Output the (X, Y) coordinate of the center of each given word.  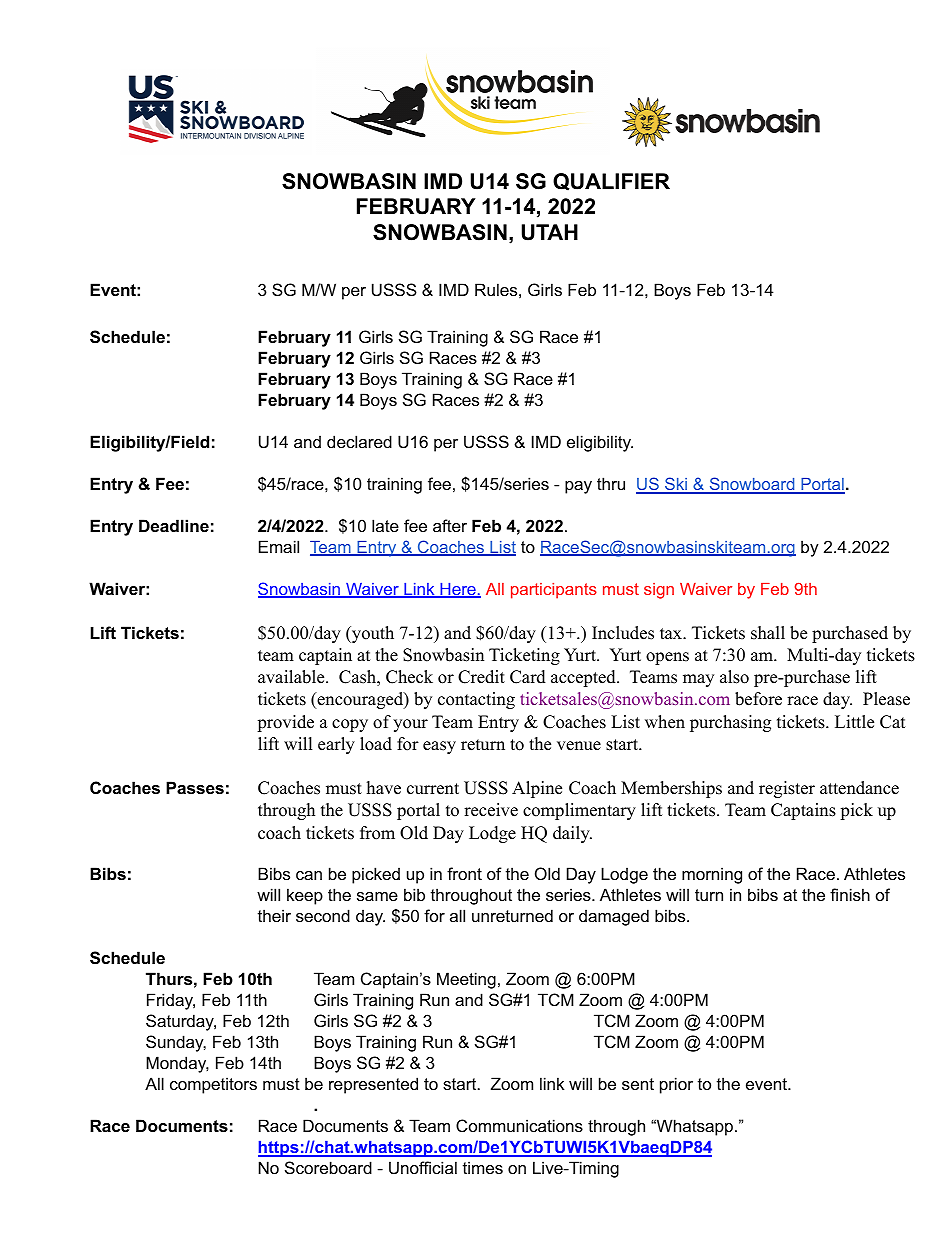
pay (578, 487)
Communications (519, 1125)
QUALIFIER (611, 182)
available (292, 677)
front (464, 873)
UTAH (550, 232)
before (758, 699)
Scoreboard (328, 1167)
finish (850, 894)
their (274, 915)
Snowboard (752, 485)
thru (611, 483)
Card (528, 677)
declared (359, 441)
